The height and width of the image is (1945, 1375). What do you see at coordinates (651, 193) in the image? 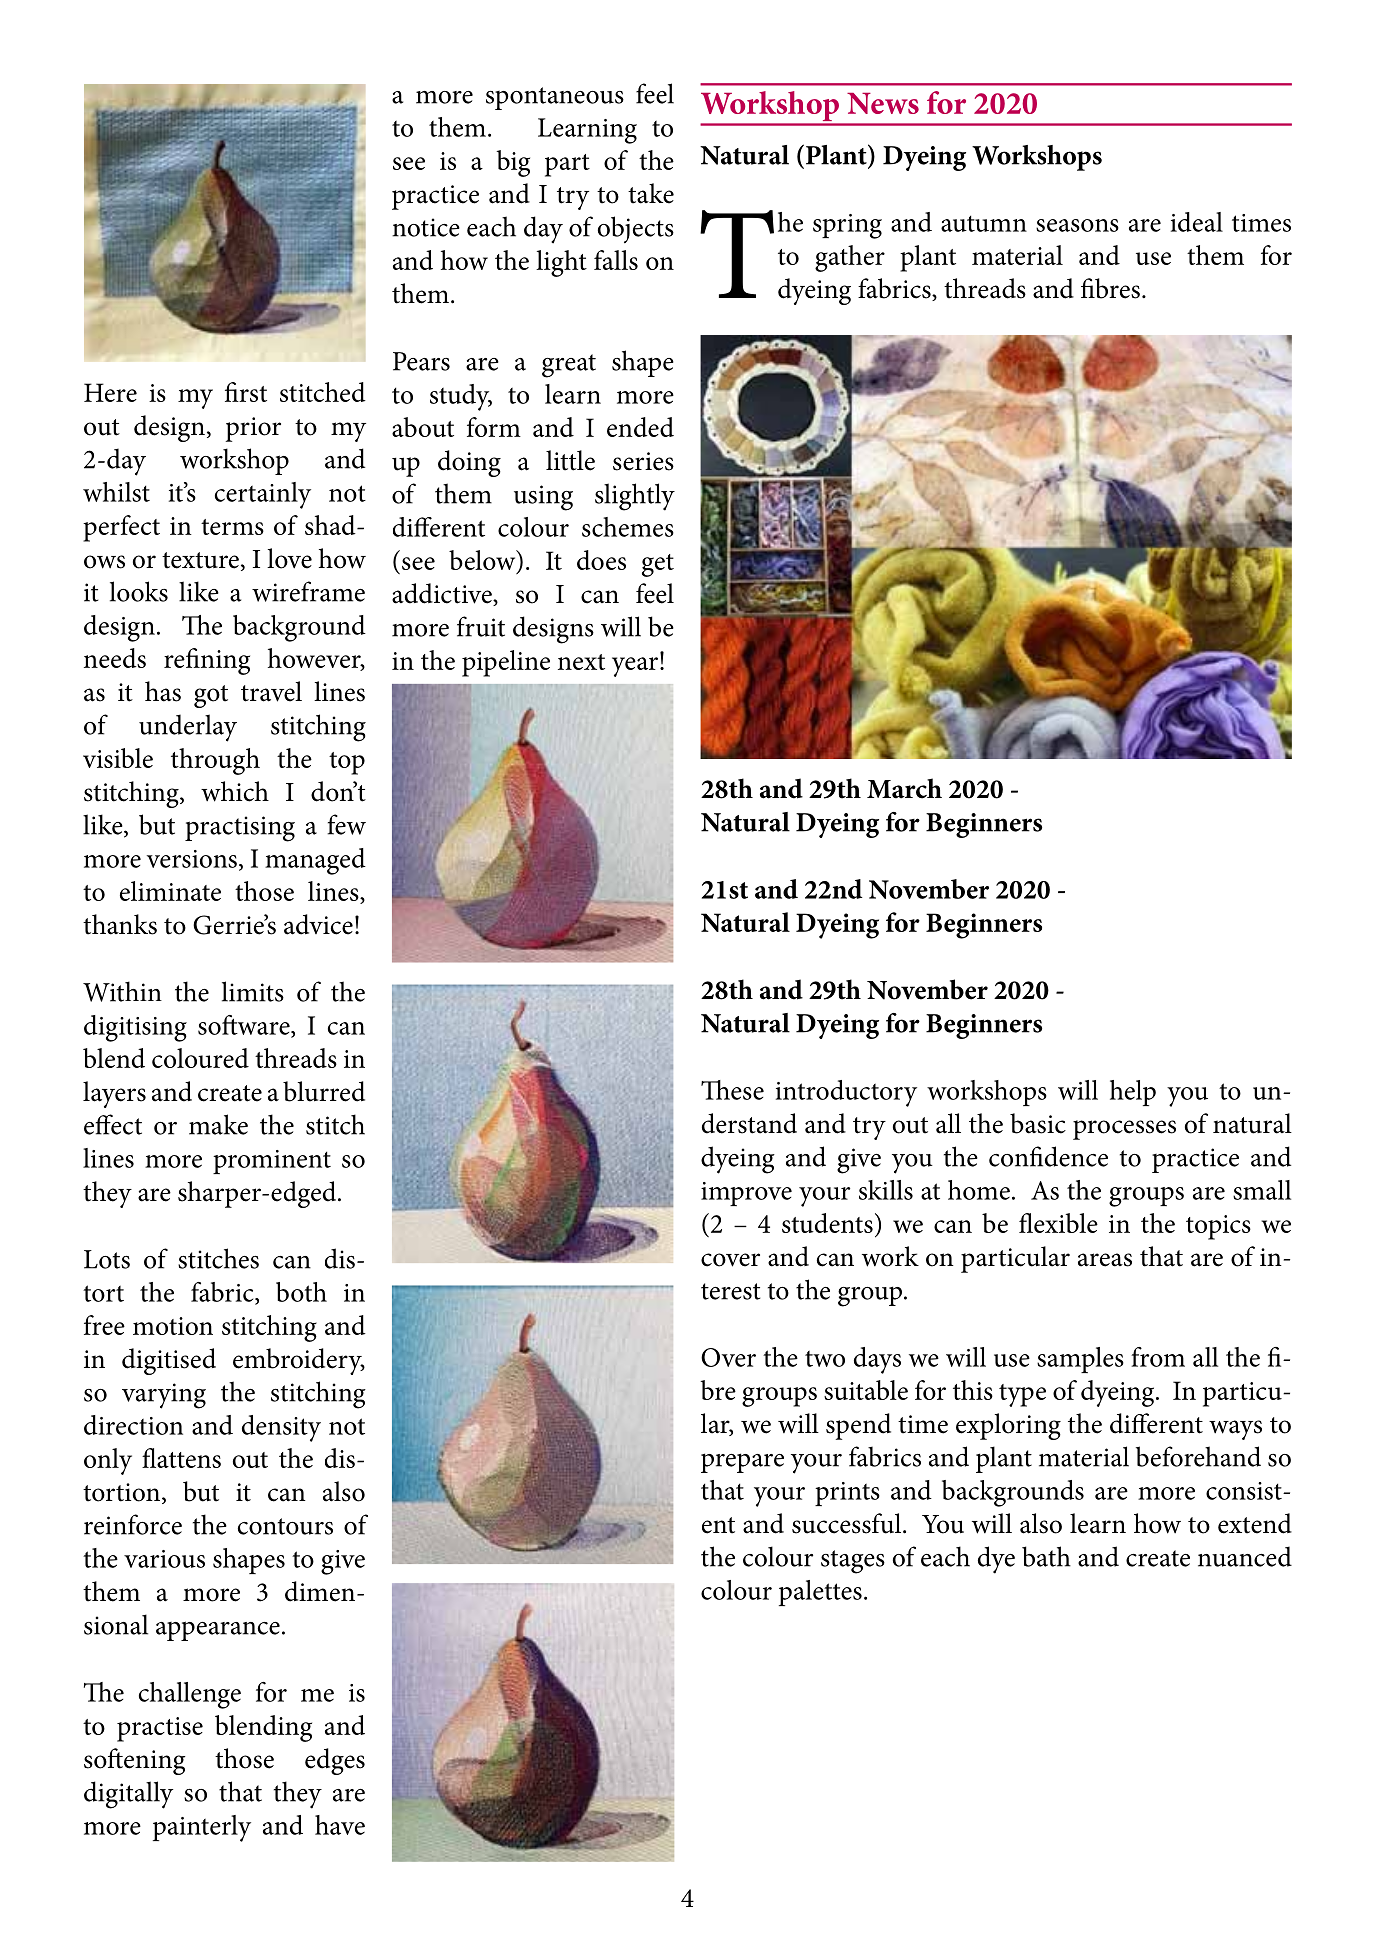
I see `take` at bounding box center [651, 193].
